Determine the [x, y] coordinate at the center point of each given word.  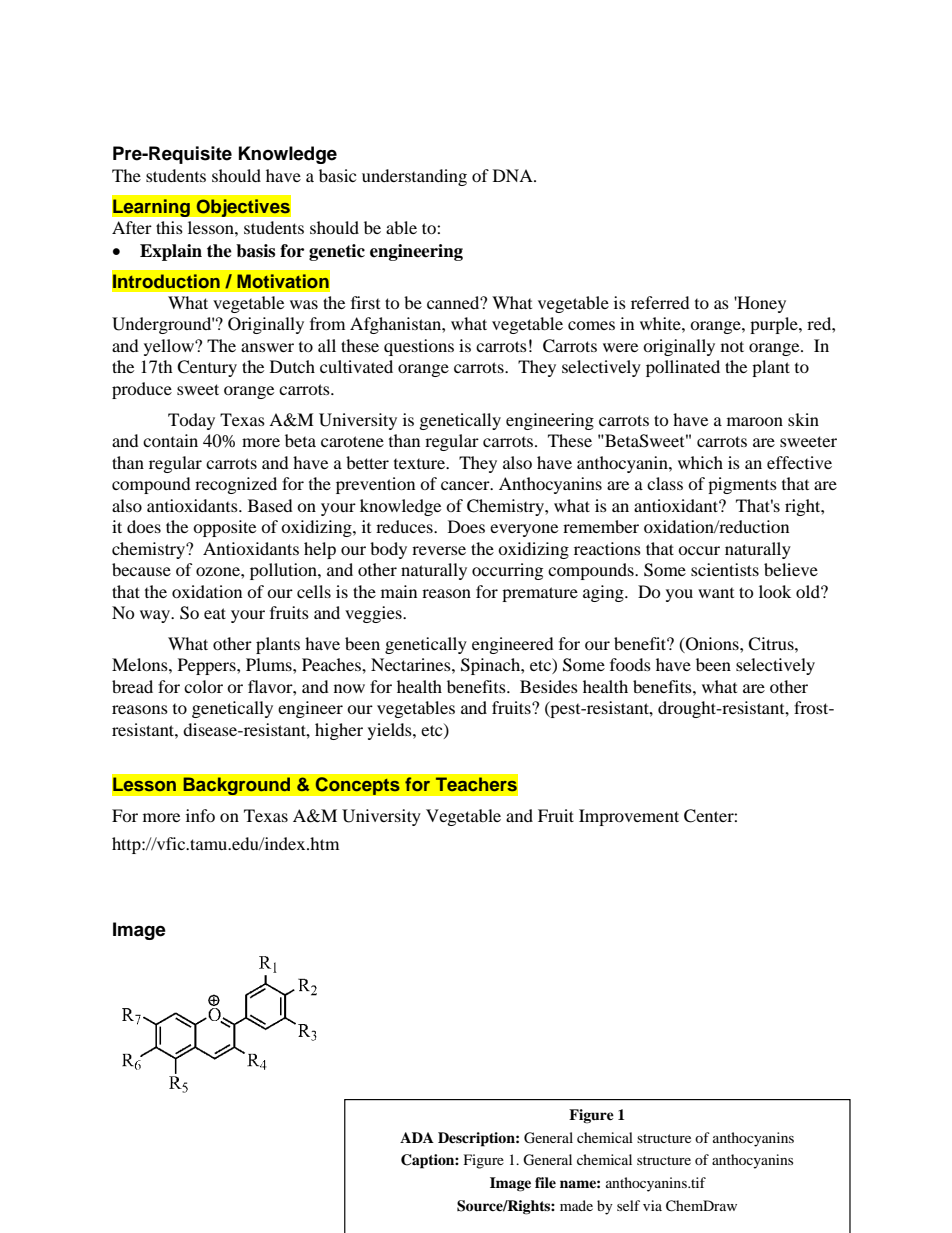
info [200, 815]
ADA [417, 1137]
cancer [466, 485]
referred [660, 302]
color [203, 686]
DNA [514, 175]
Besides [549, 686]
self [628, 1205]
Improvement [629, 817]
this [169, 227]
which [700, 462]
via [652, 1205]
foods [630, 664]
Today [191, 421]
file [545, 1182]
